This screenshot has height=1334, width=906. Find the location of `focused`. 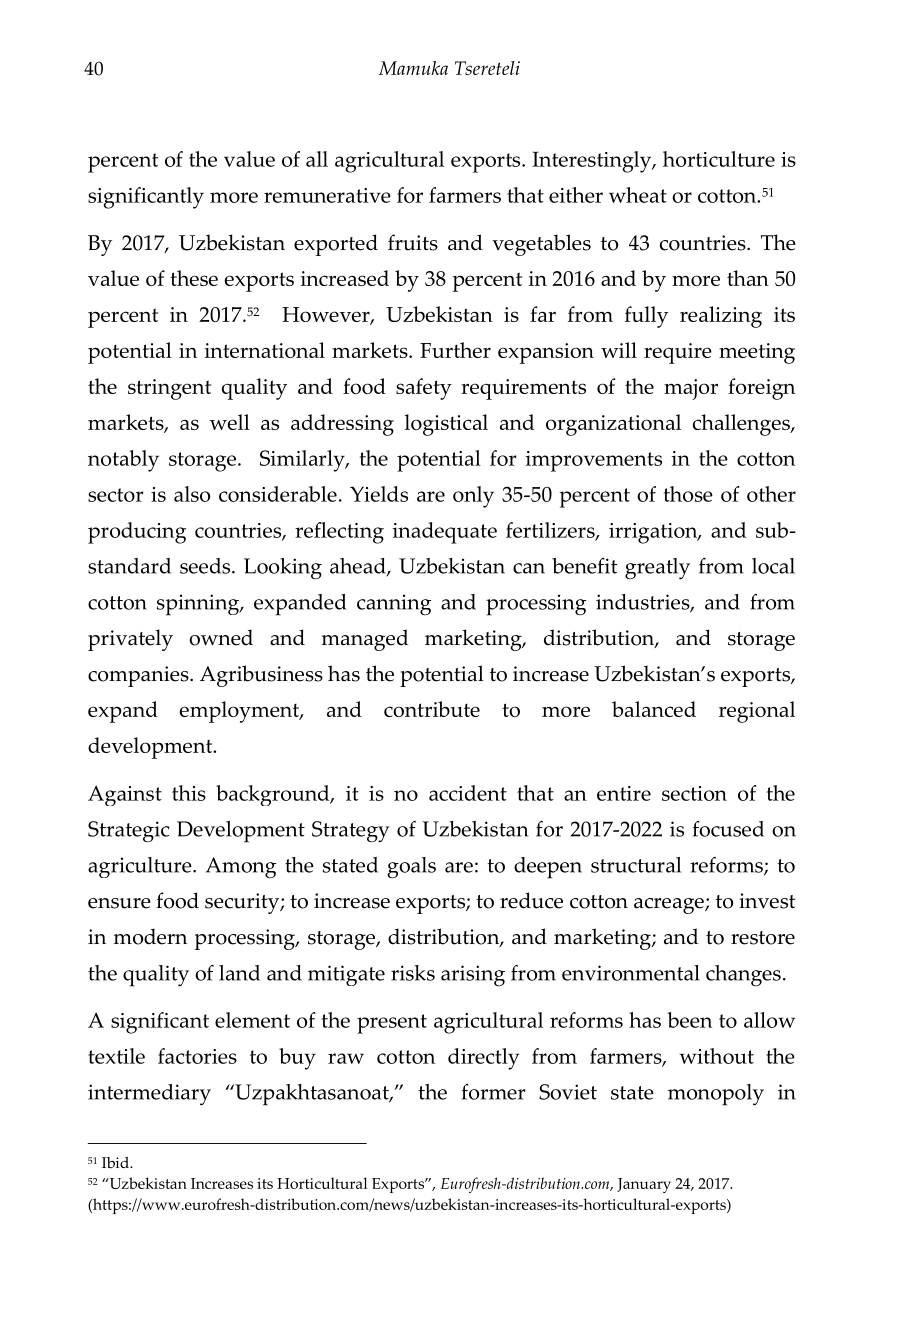

focused is located at coordinates (728, 829).
